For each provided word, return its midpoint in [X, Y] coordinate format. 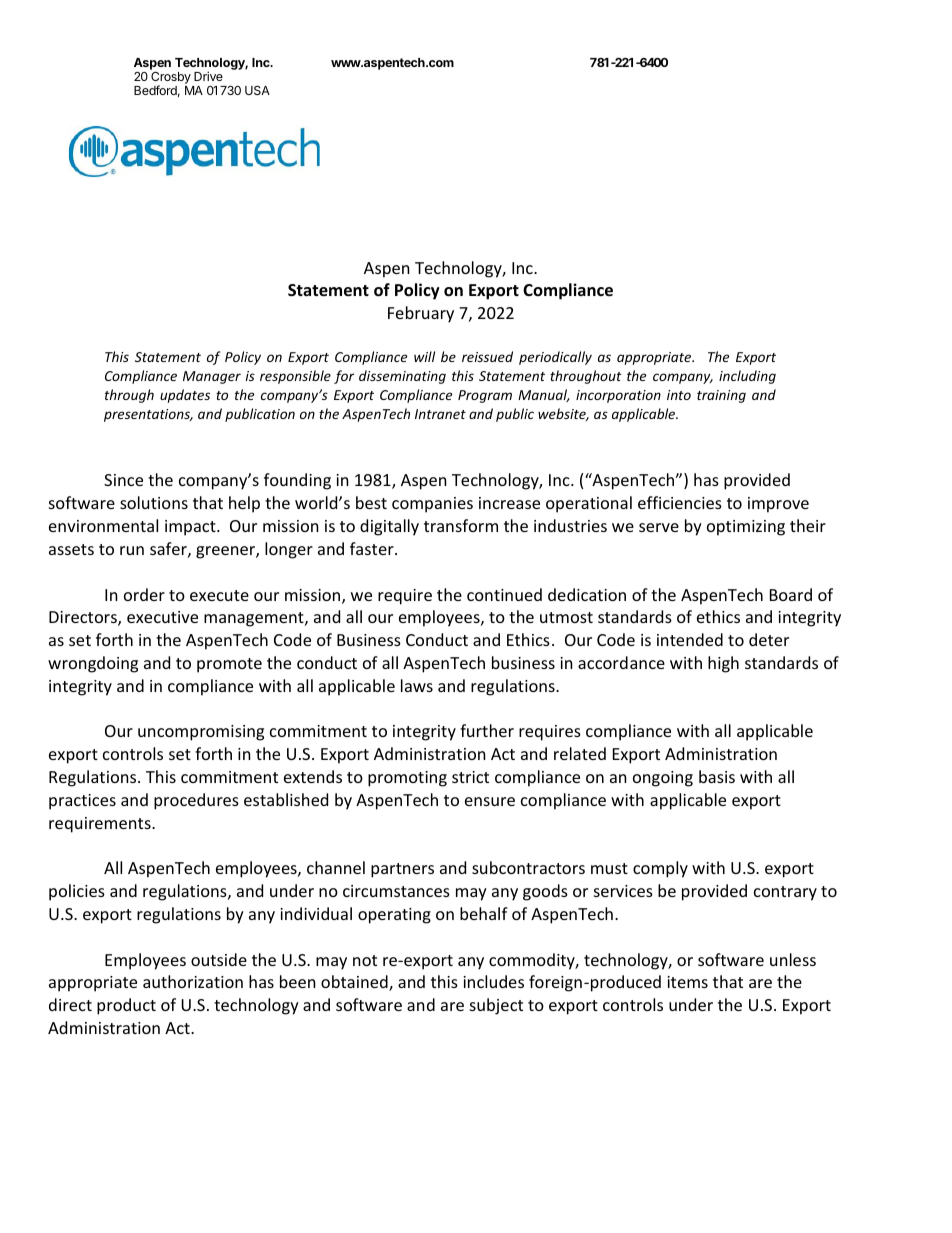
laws [417, 685]
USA [257, 90]
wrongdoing [93, 664]
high [723, 664]
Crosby [171, 79]
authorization [193, 981]
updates [185, 396]
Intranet [440, 414]
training [721, 396]
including [747, 377]
